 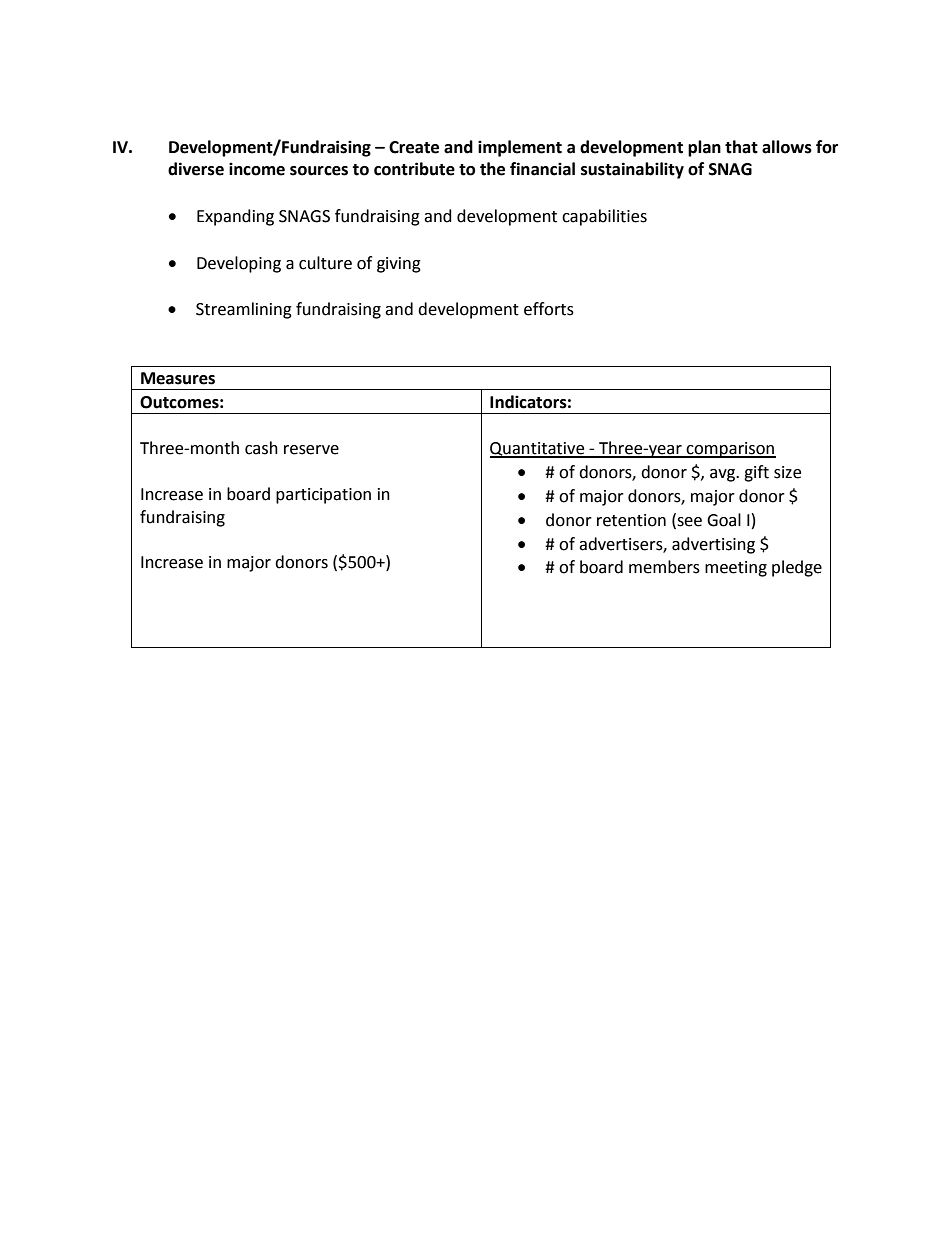 What do you see at coordinates (492, 169) in the screenshot?
I see `the` at bounding box center [492, 169].
